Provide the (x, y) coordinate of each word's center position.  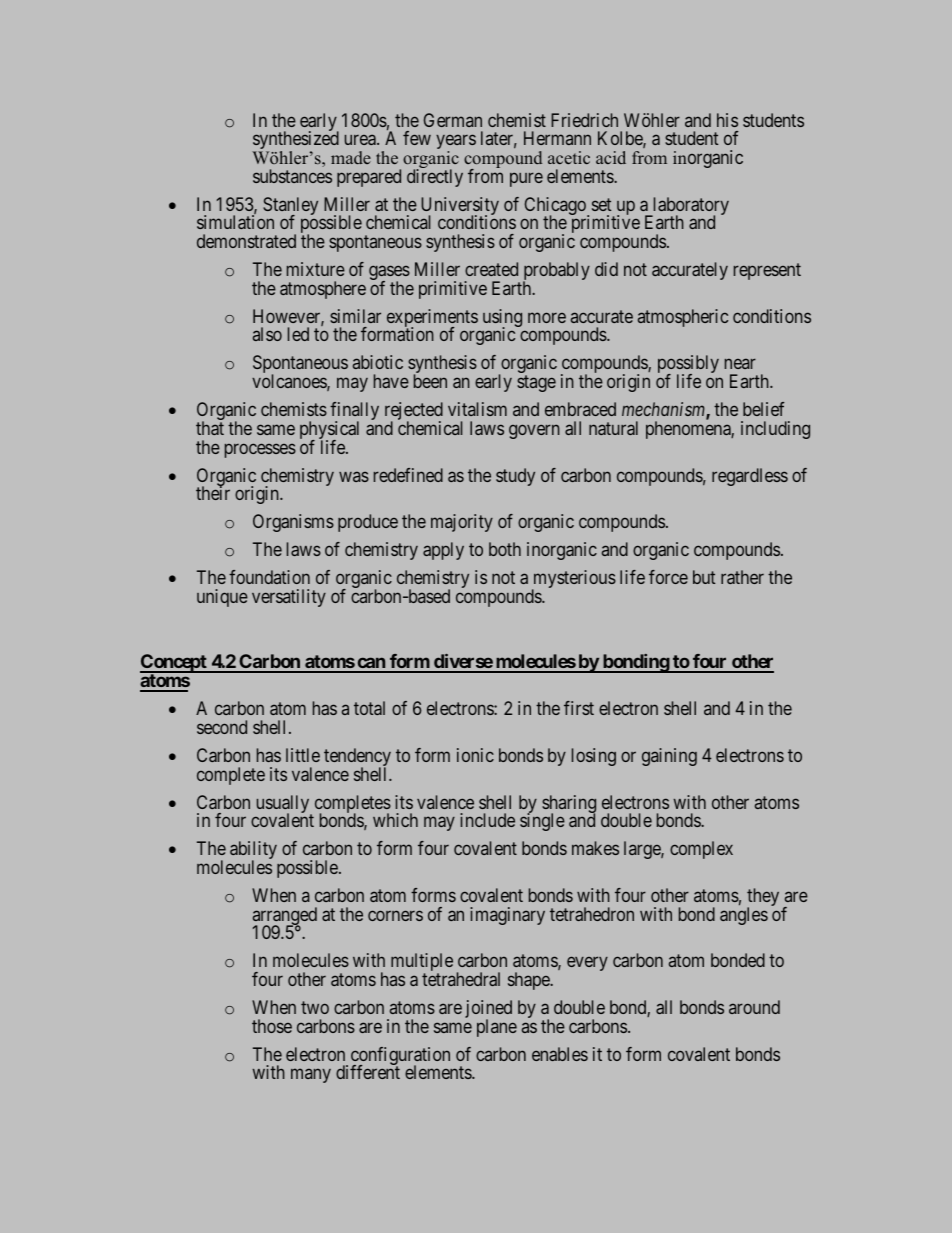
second (222, 727)
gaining (669, 757)
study (515, 477)
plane (497, 1028)
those (272, 1026)
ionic (475, 755)
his (727, 120)
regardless (750, 477)
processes (260, 450)
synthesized (295, 141)
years (456, 143)
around (754, 1007)
